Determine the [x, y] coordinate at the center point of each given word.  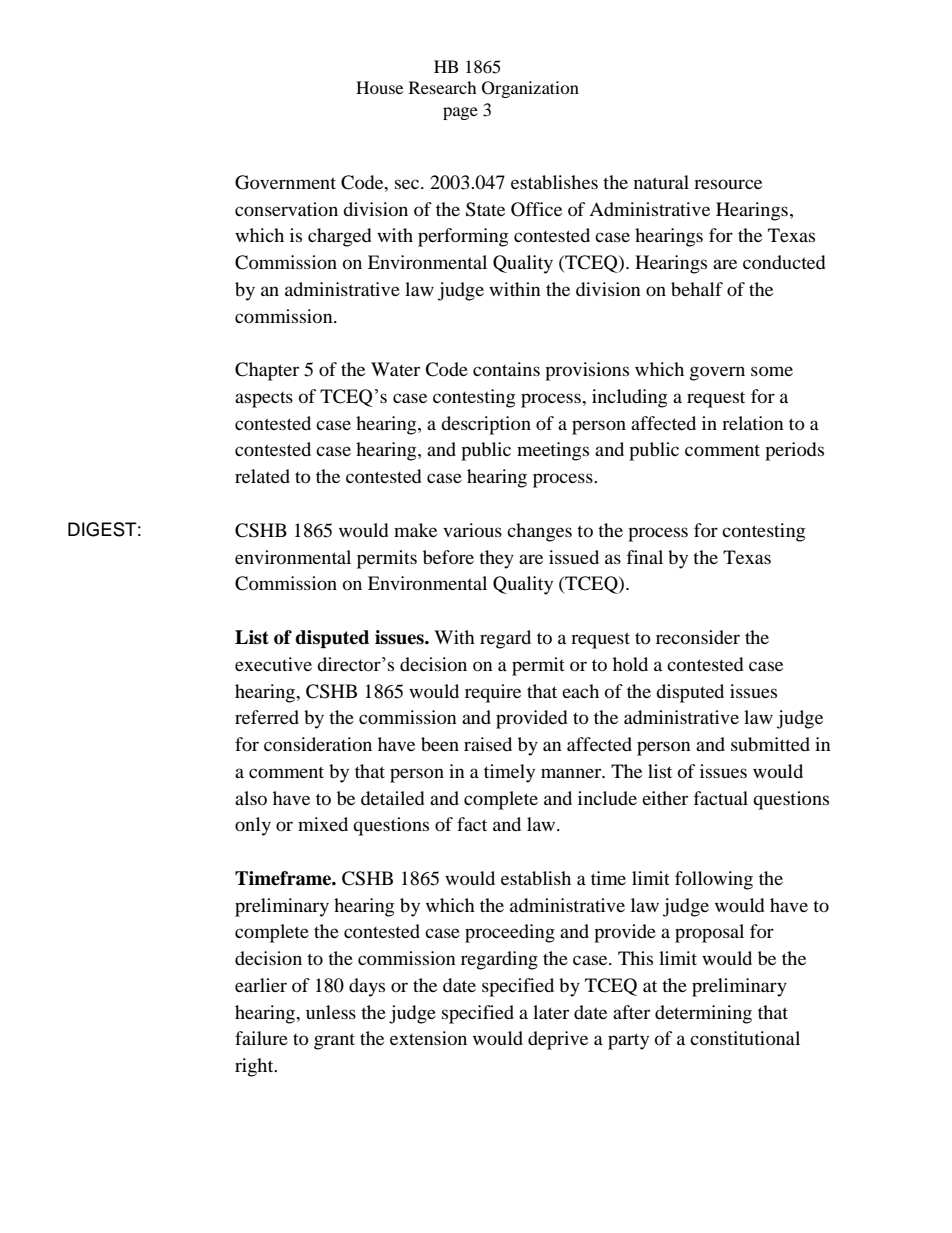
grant [334, 1041]
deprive [558, 1040]
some [772, 371]
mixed [323, 824]
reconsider [698, 637]
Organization [530, 89]
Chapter [267, 371]
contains [506, 369]
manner [572, 773]
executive [273, 664]
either [665, 798]
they [496, 559]
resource [728, 184]
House [379, 87]
